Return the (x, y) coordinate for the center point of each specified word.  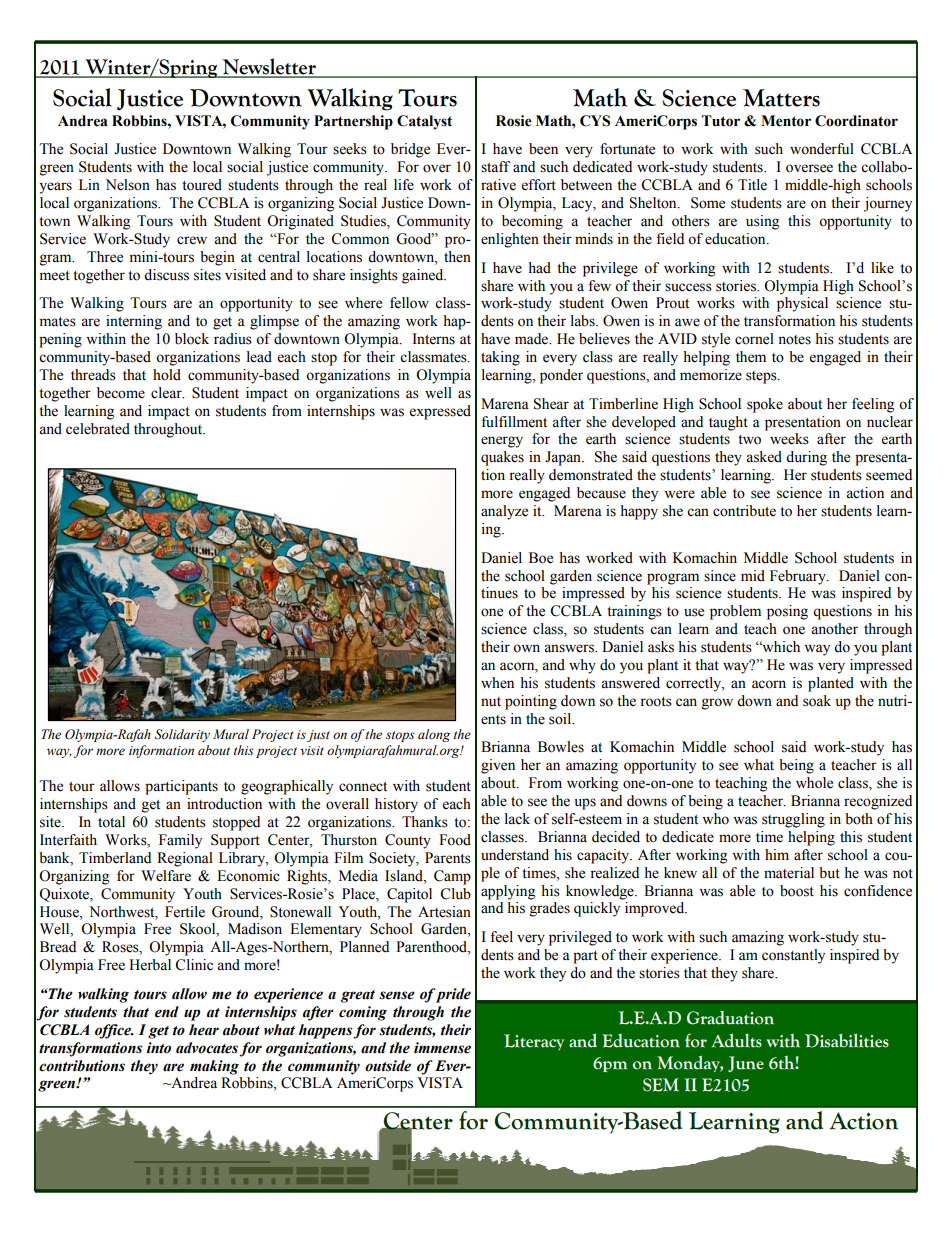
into (159, 1048)
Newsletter (269, 67)
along (434, 735)
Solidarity (182, 735)
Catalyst (424, 122)
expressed (440, 412)
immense (442, 1048)
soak (817, 701)
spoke (765, 405)
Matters (781, 98)
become (121, 393)
